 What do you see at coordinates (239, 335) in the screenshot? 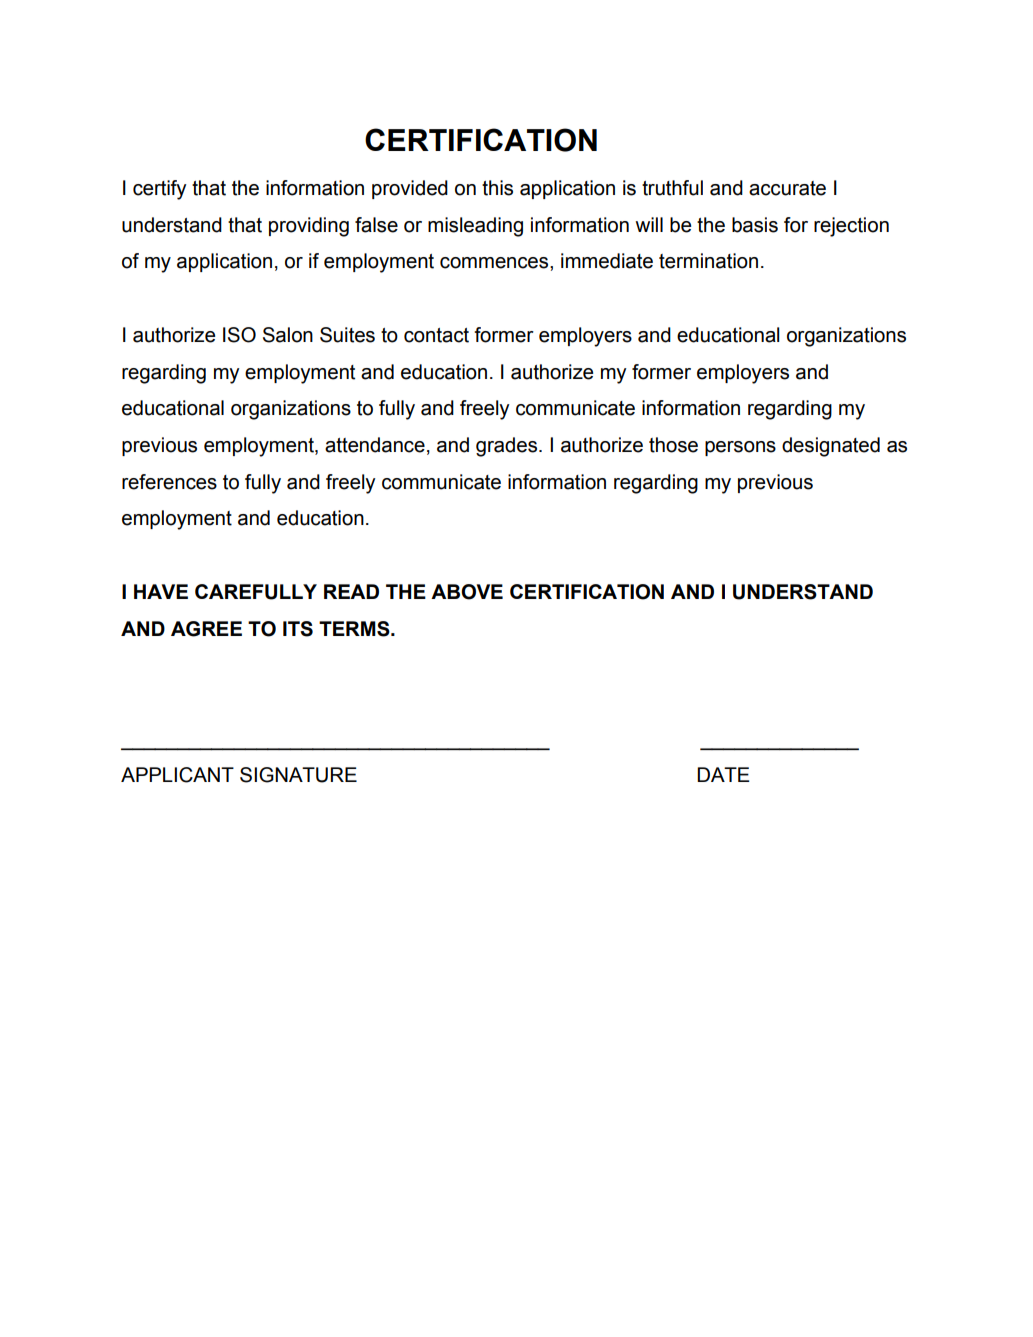
I see `ISO` at bounding box center [239, 335].
